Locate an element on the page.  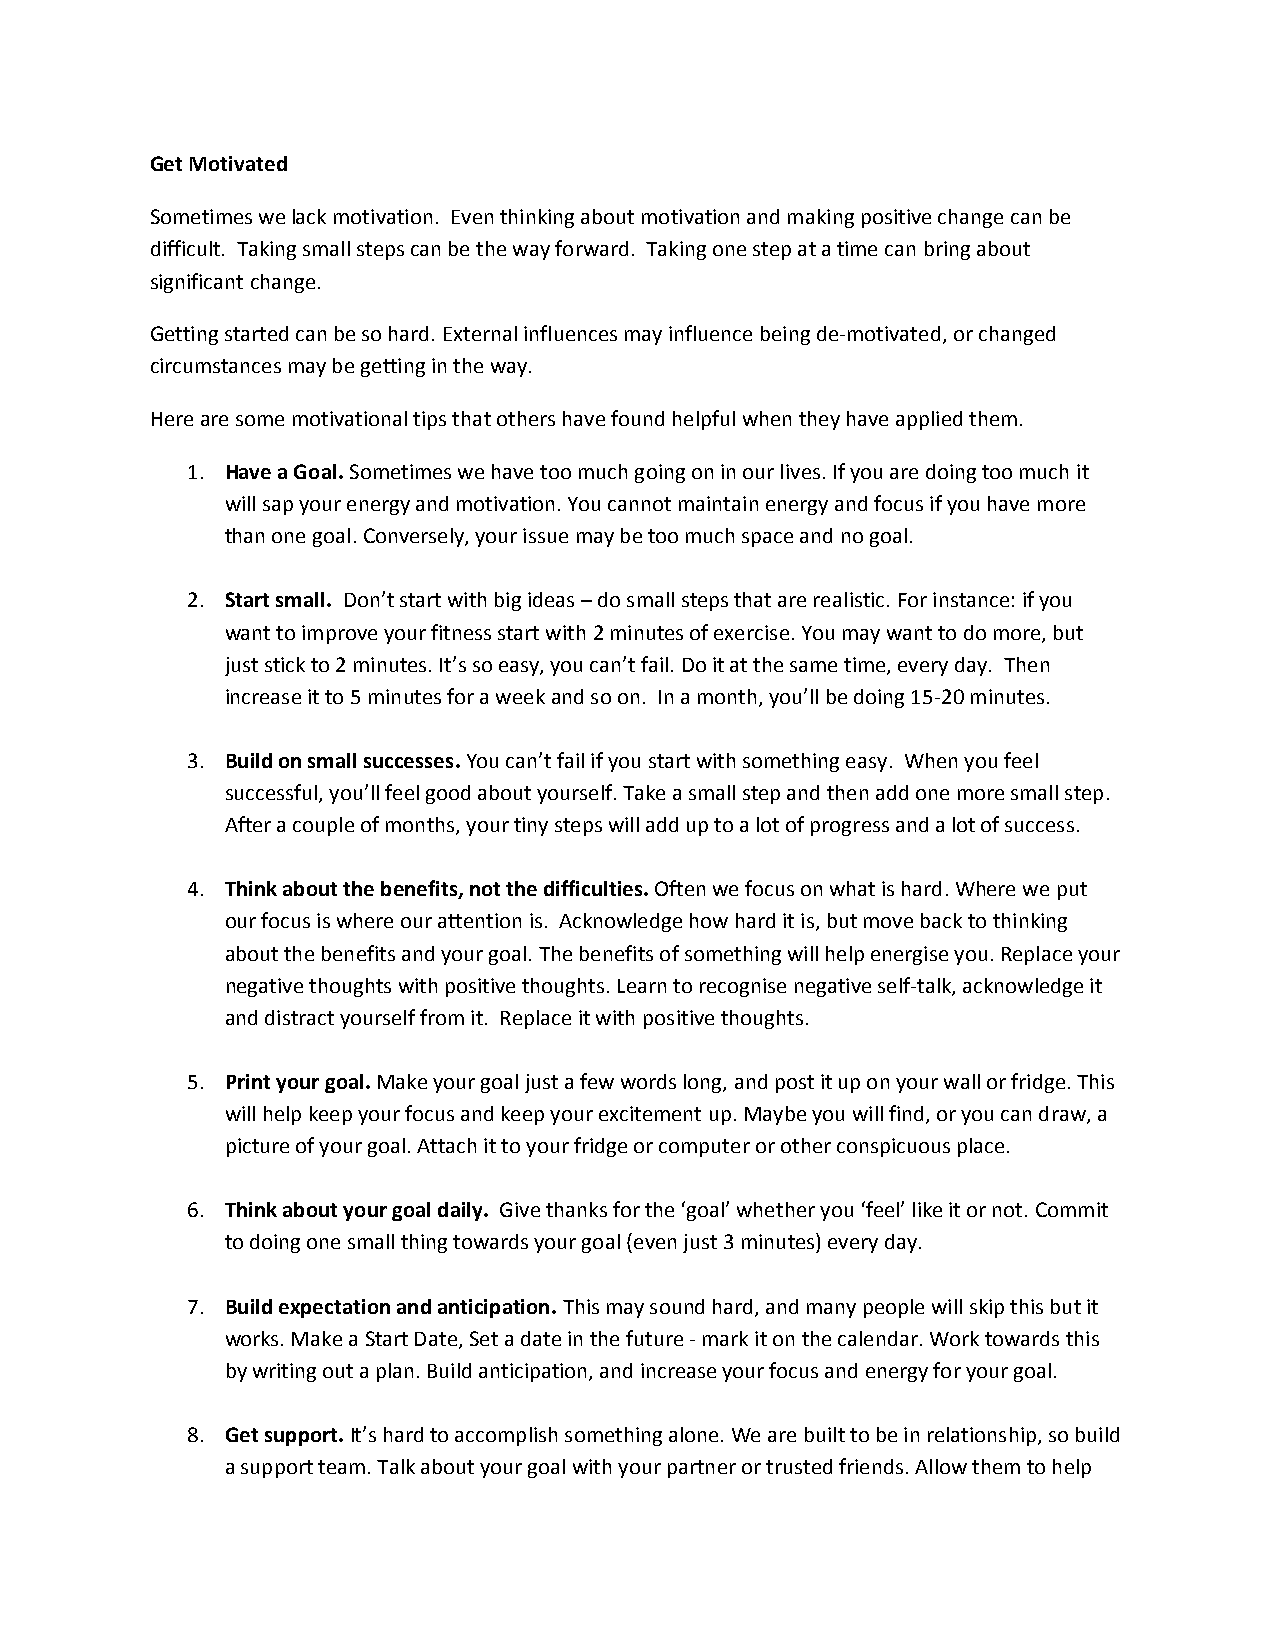
lack is located at coordinates (309, 216).
